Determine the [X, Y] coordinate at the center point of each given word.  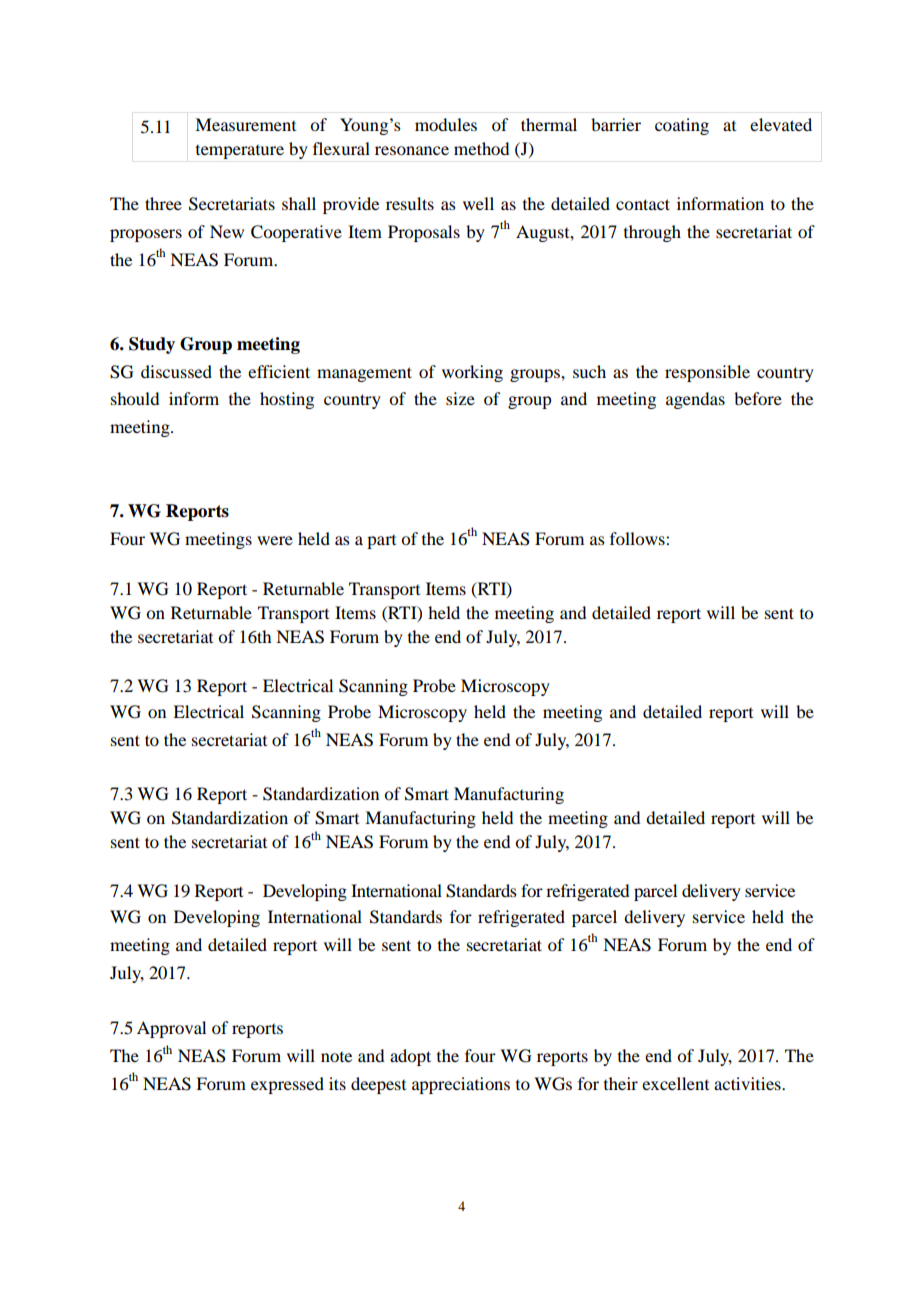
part [381, 542]
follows [638, 538]
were [275, 540]
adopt [410, 1057]
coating [682, 126]
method [481, 148]
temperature [240, 152]
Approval [171, 1029]
